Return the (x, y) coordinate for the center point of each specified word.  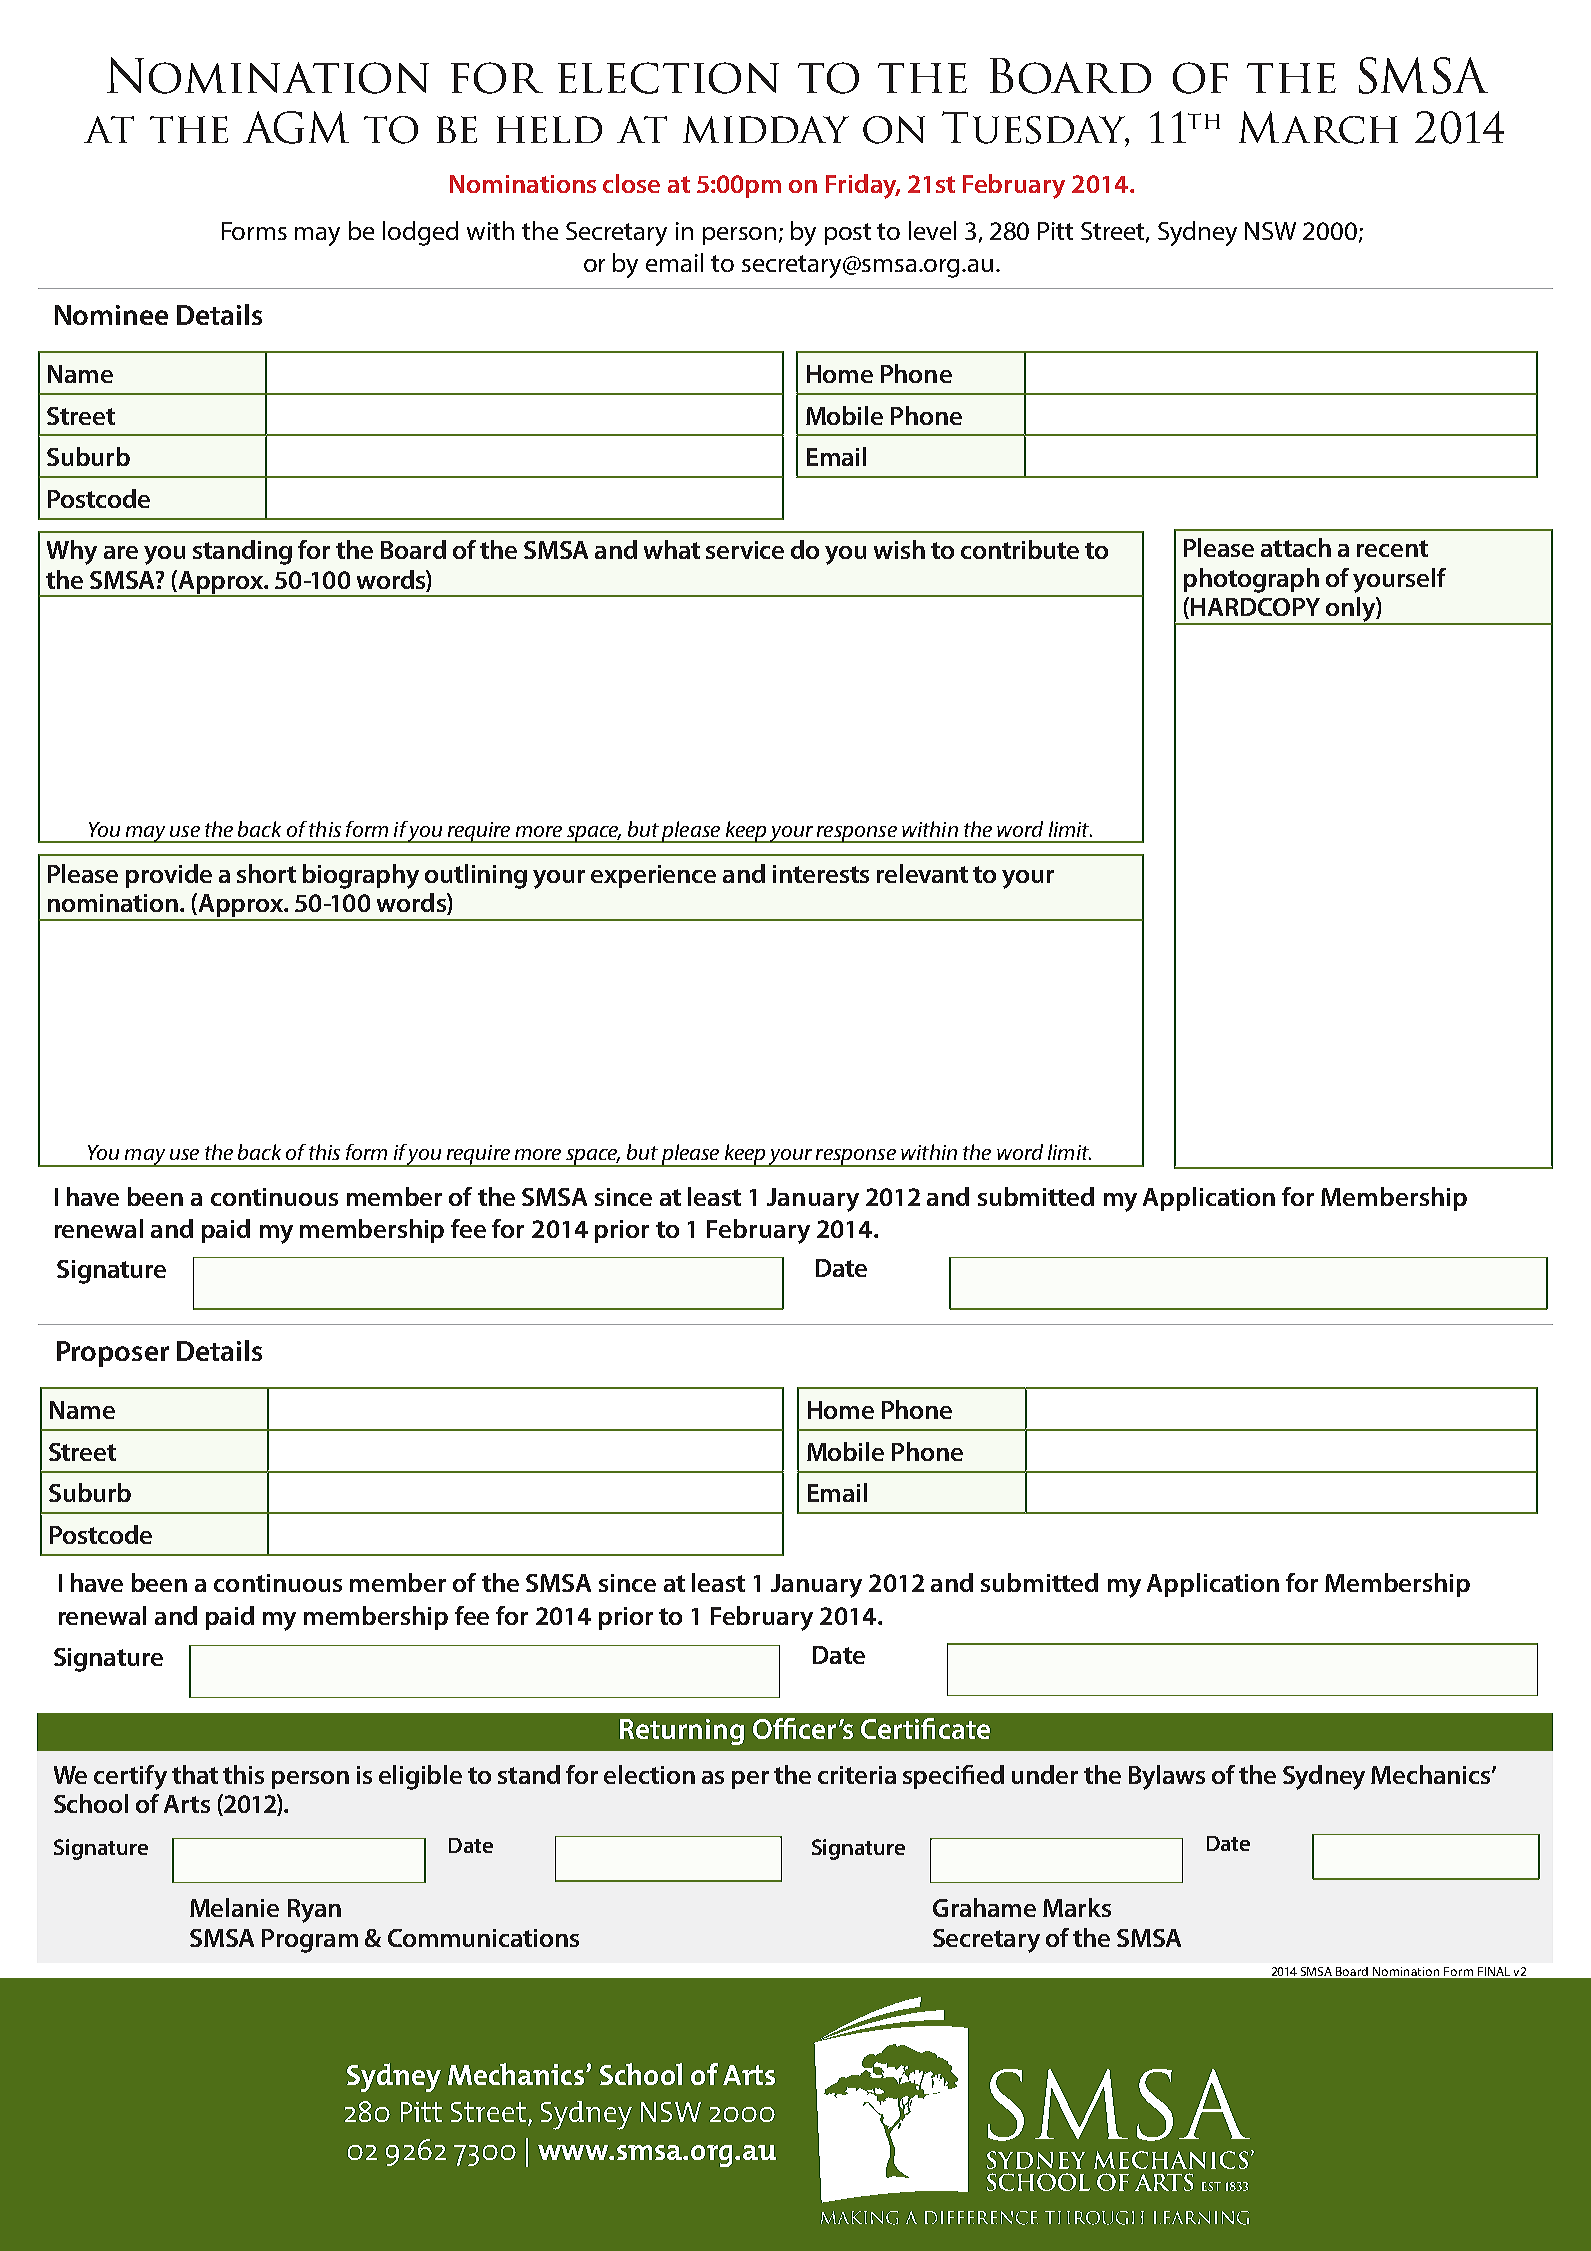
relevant (922, 873)
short (266, 873)
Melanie (234, 1907)
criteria (857, 1775)
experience (653, 876)
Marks (1077, 1907)
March (1318, 127)
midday (766, 129)
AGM (296, 127)
